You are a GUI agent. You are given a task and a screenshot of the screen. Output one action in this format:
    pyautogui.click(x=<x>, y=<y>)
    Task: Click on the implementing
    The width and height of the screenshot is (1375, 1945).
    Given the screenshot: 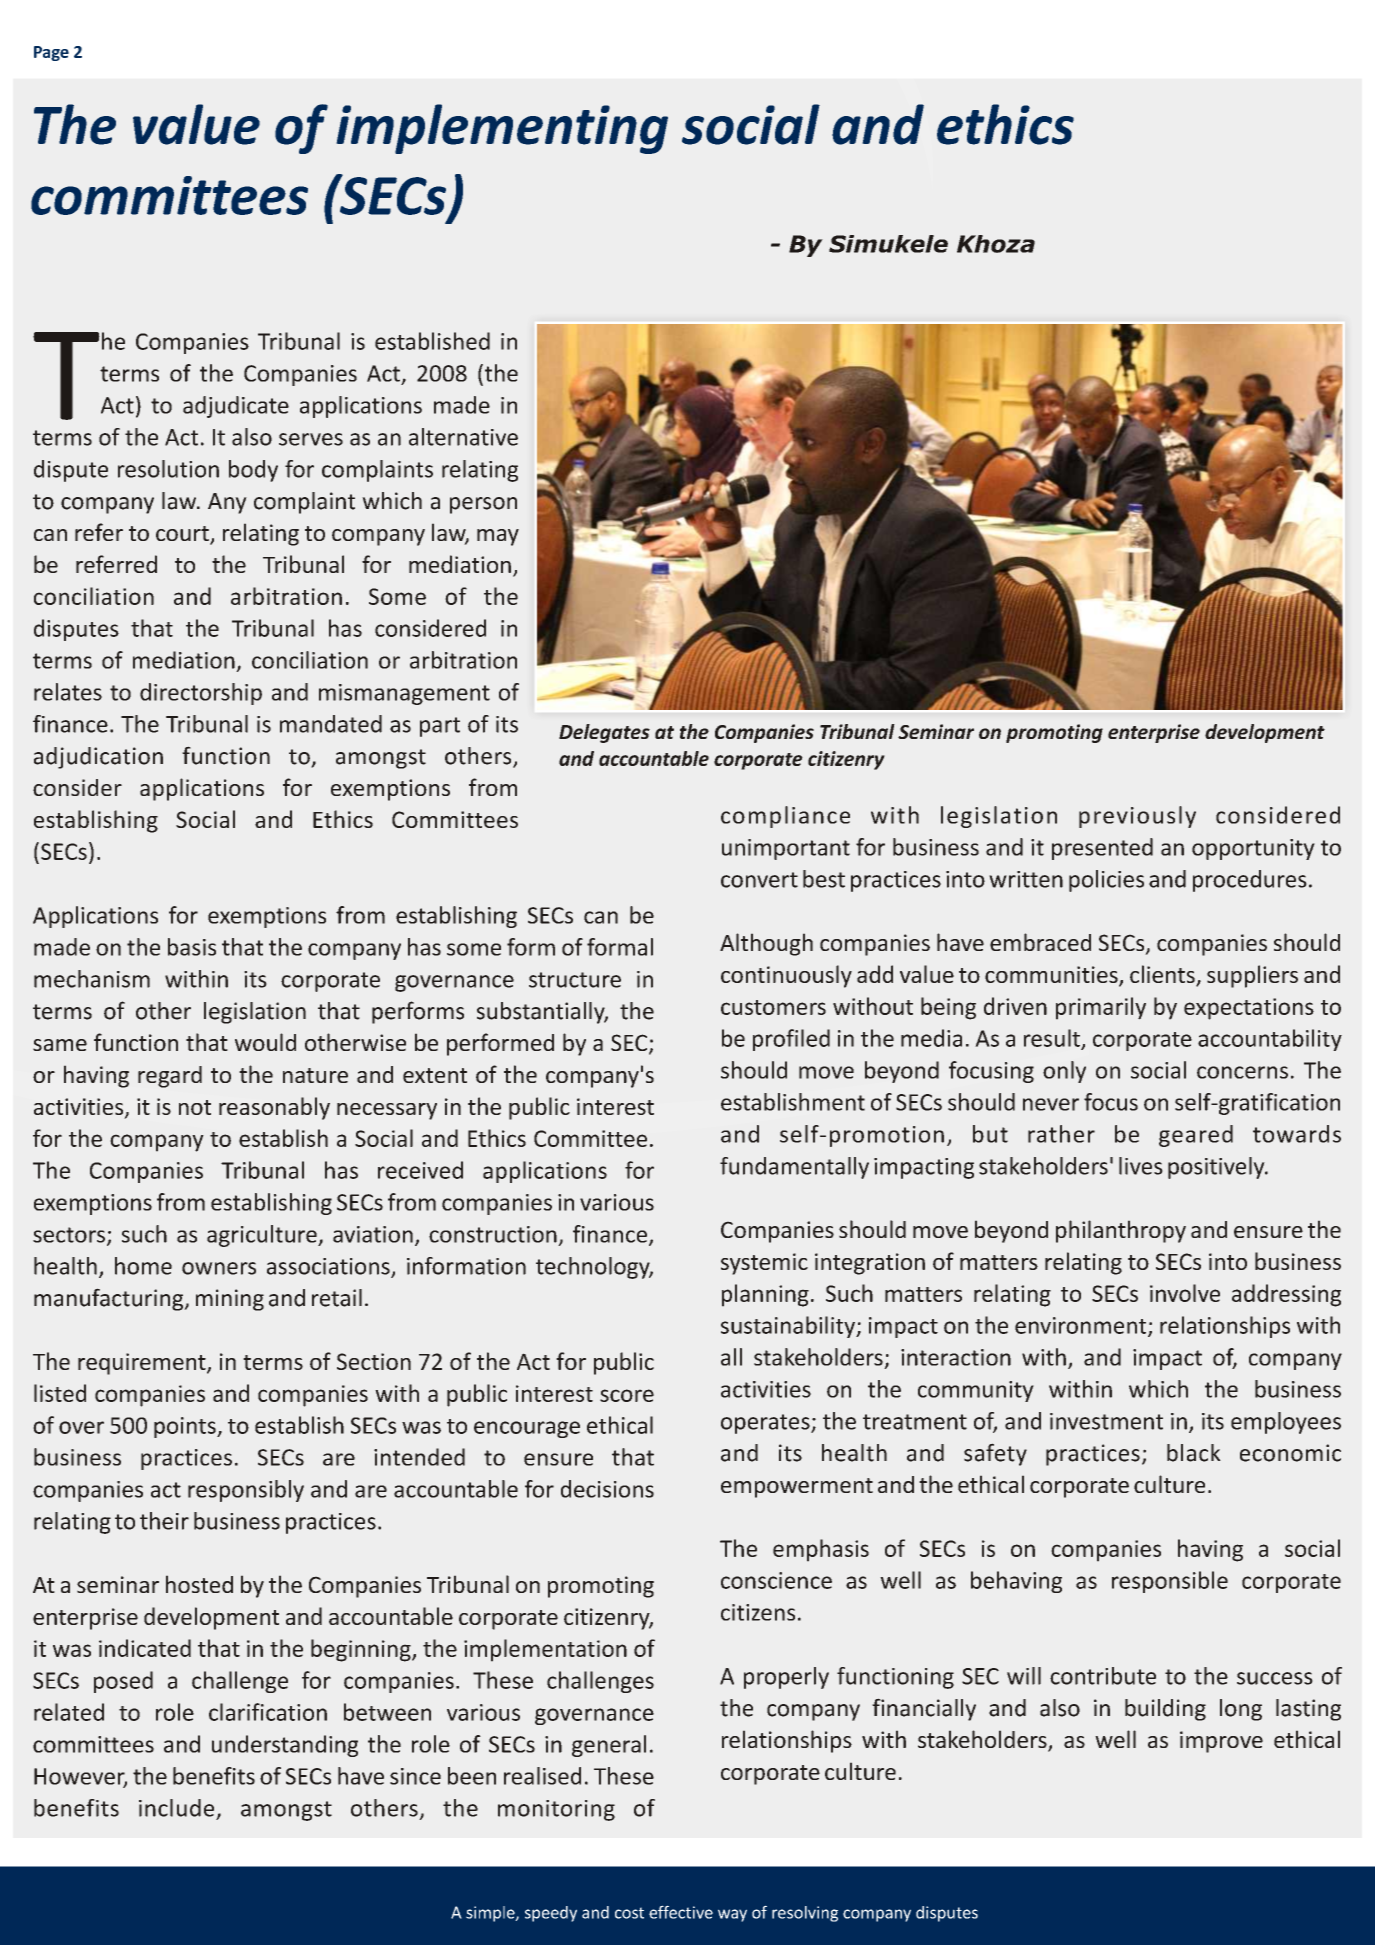 What is the action you would take?
    pyautogui.click(x=502, y=129)
